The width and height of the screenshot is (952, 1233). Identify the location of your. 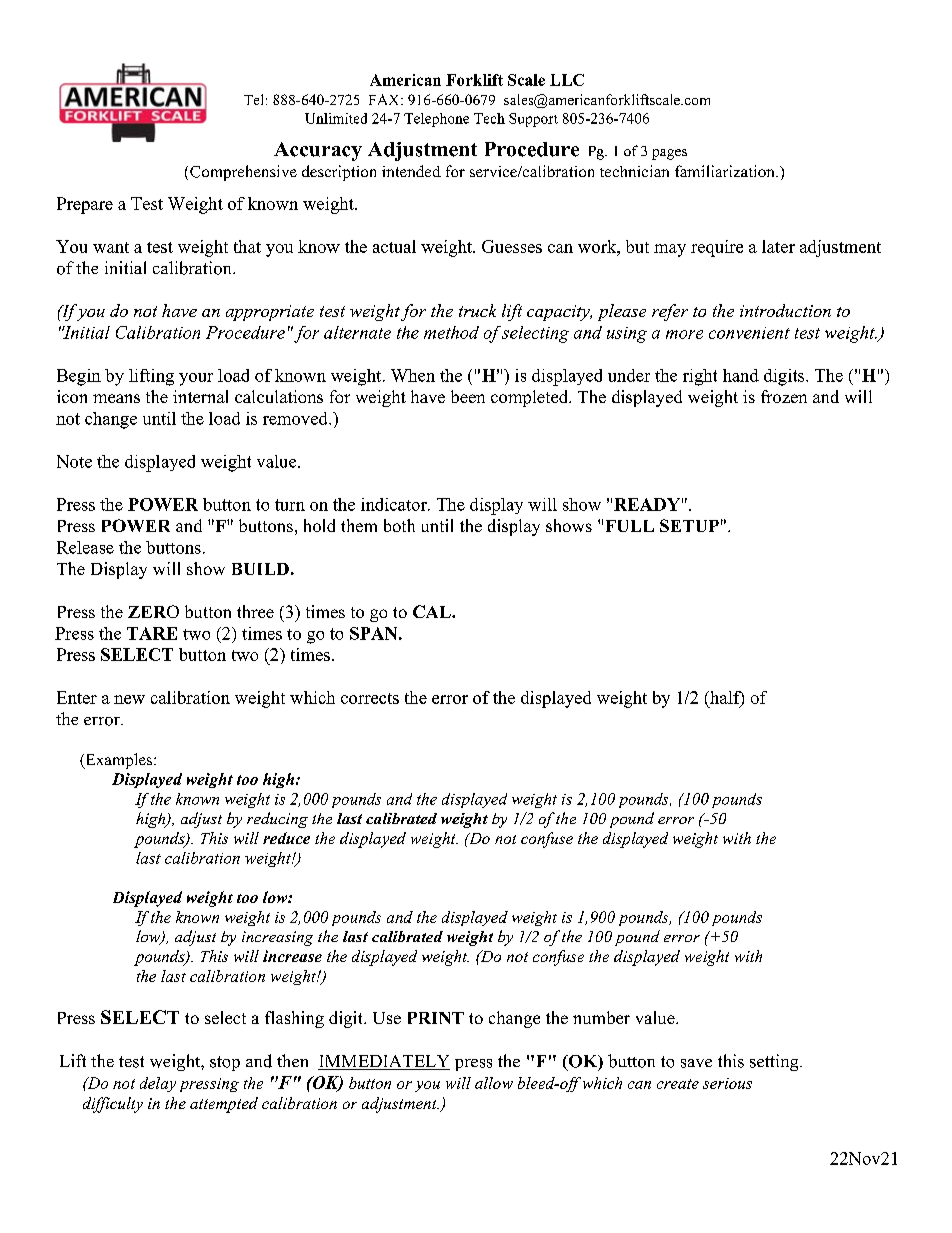
(196, 379).
